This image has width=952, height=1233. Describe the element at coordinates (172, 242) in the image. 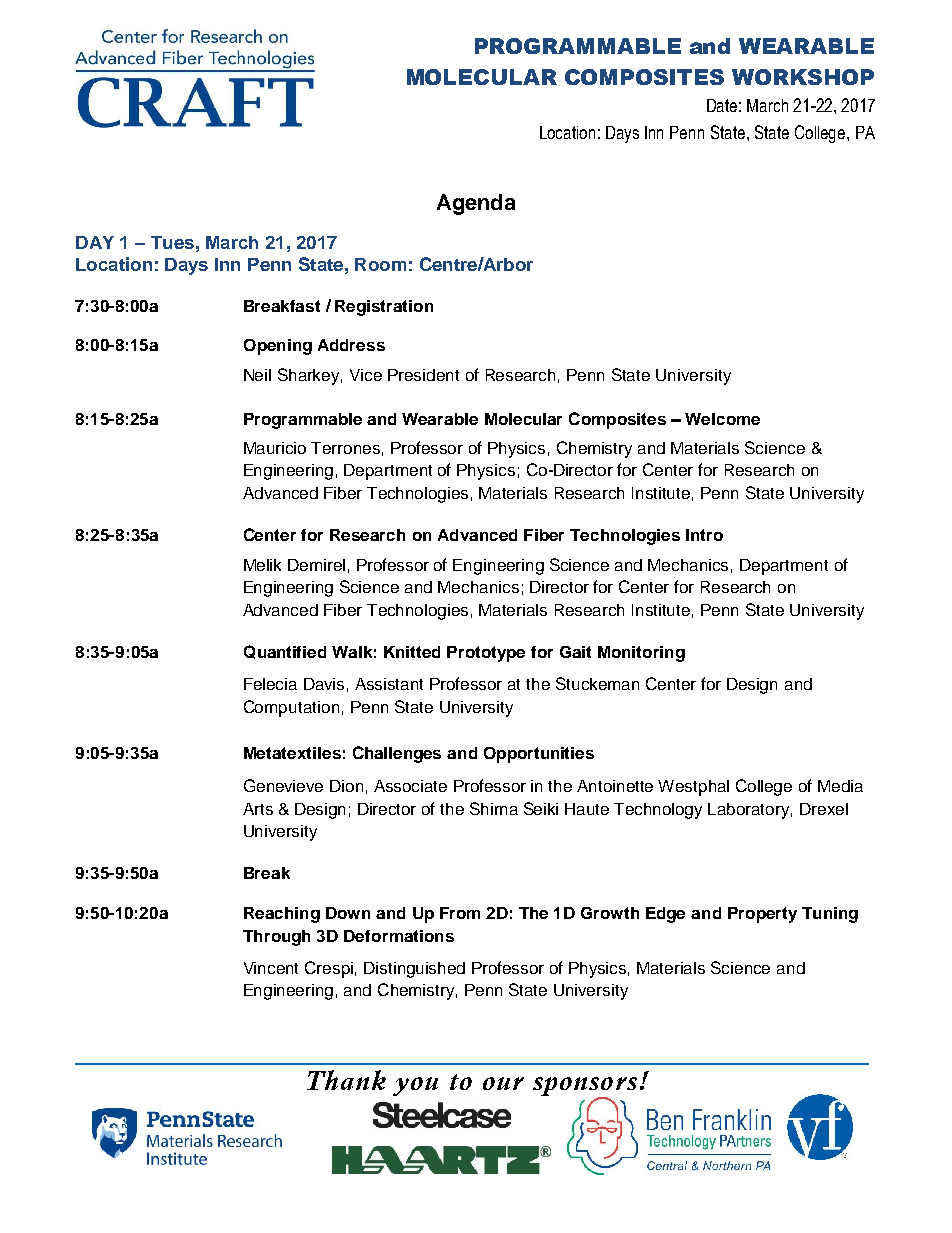

I see `Tues` at that location.
